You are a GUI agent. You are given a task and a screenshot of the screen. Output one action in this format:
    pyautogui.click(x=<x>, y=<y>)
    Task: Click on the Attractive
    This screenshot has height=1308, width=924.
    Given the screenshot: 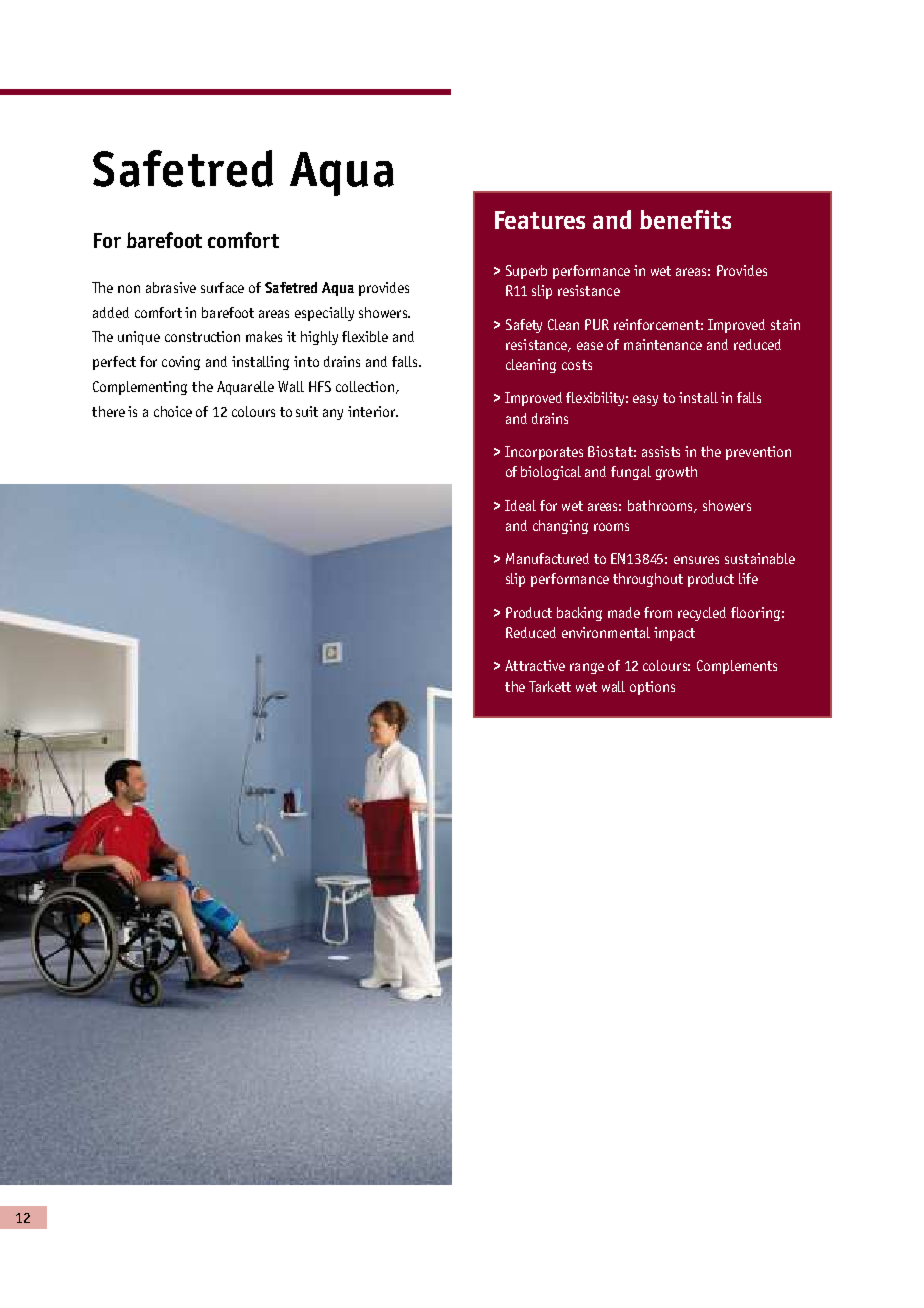 What is the action you would take?
    pyautogui.click(x=535, y=665)
